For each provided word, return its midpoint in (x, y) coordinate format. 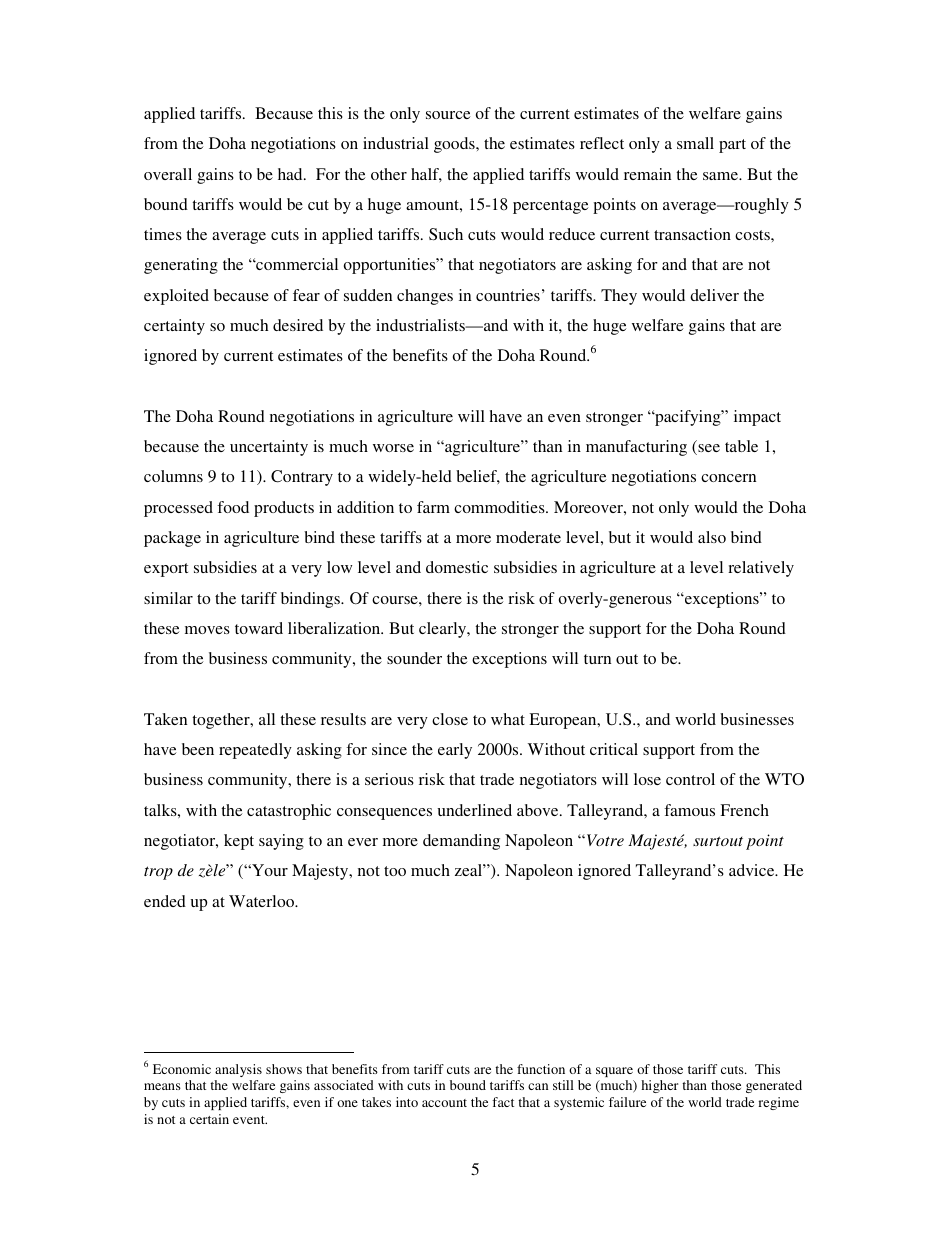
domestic (457, 567)
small (695, 143)
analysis (238, 1070)
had (291, 174)
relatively (761, 569)
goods (455, 145)
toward (259, 628)
